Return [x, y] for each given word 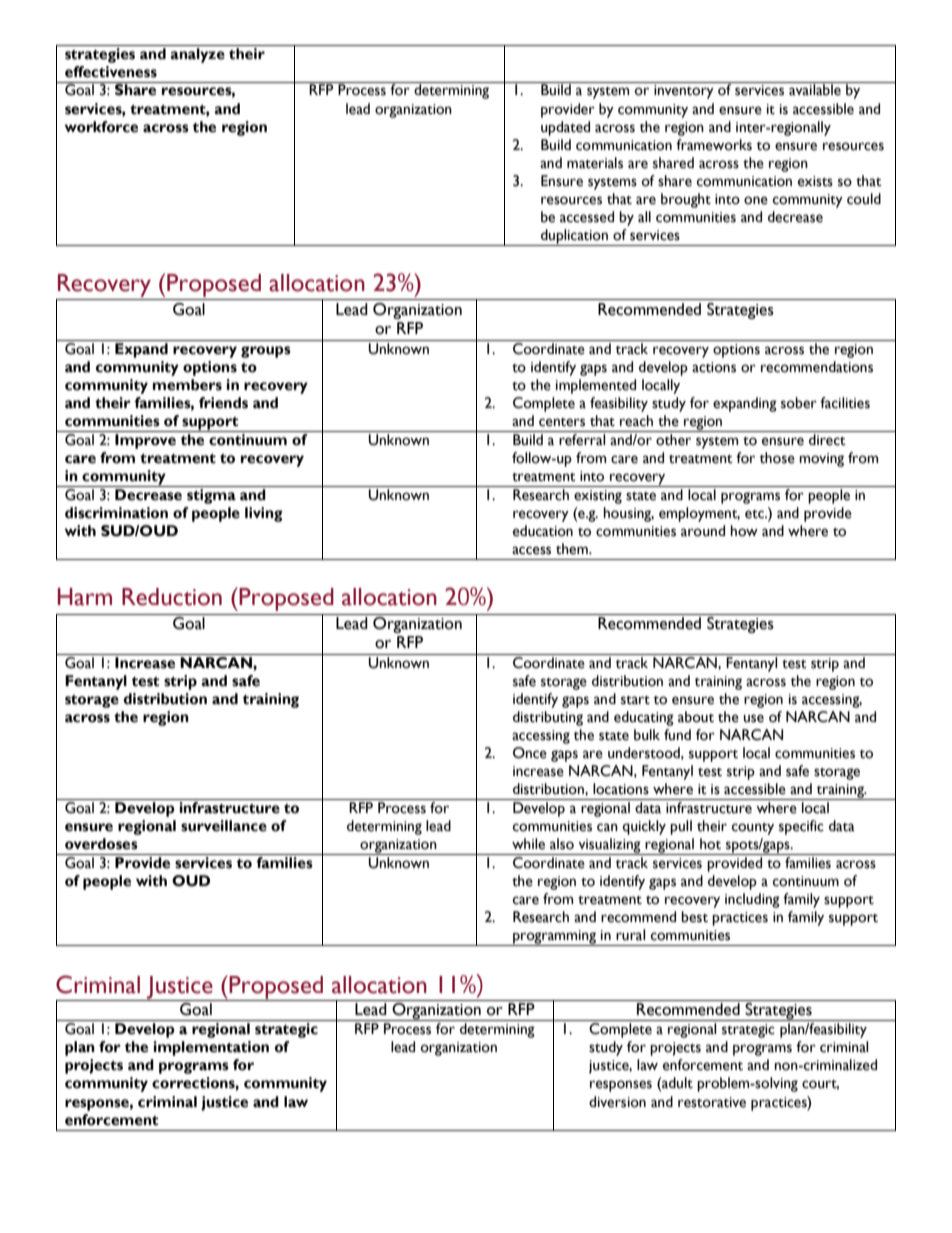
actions [714, 367]
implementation [211, 1048]
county [753, 829]
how [744, 531]
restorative [712, 1102]
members [187, 385]
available [815, 89]
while [528, 844]
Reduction [172, 597]
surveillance [224, 826]
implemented [596, 386]
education [543, 531]
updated [565, 128]
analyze [197, 55]
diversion [617, 1102]
